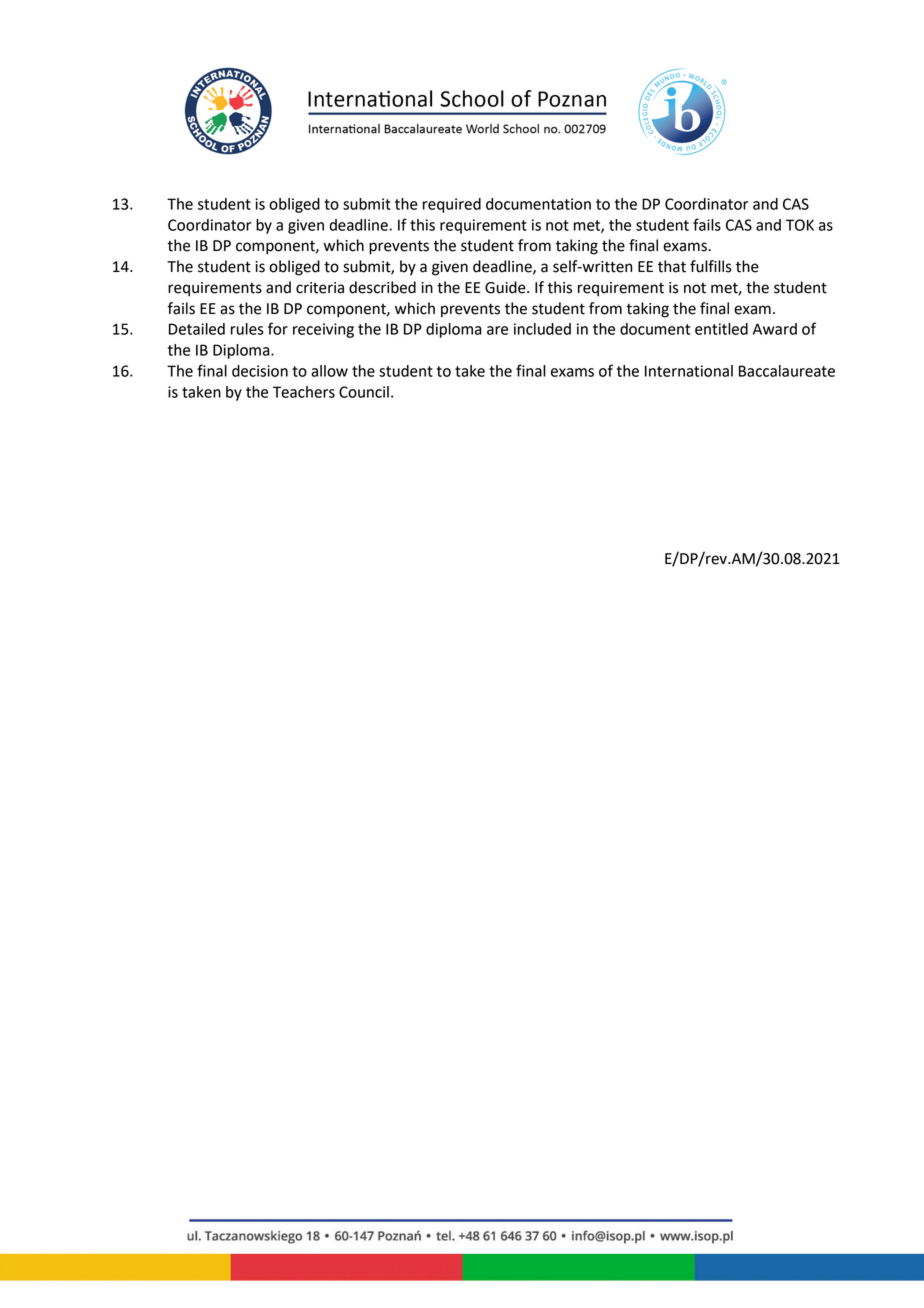 Image resolution: width=924 pixels, height=1308 pixels. I want to click on criteria, so click(320, 288).
